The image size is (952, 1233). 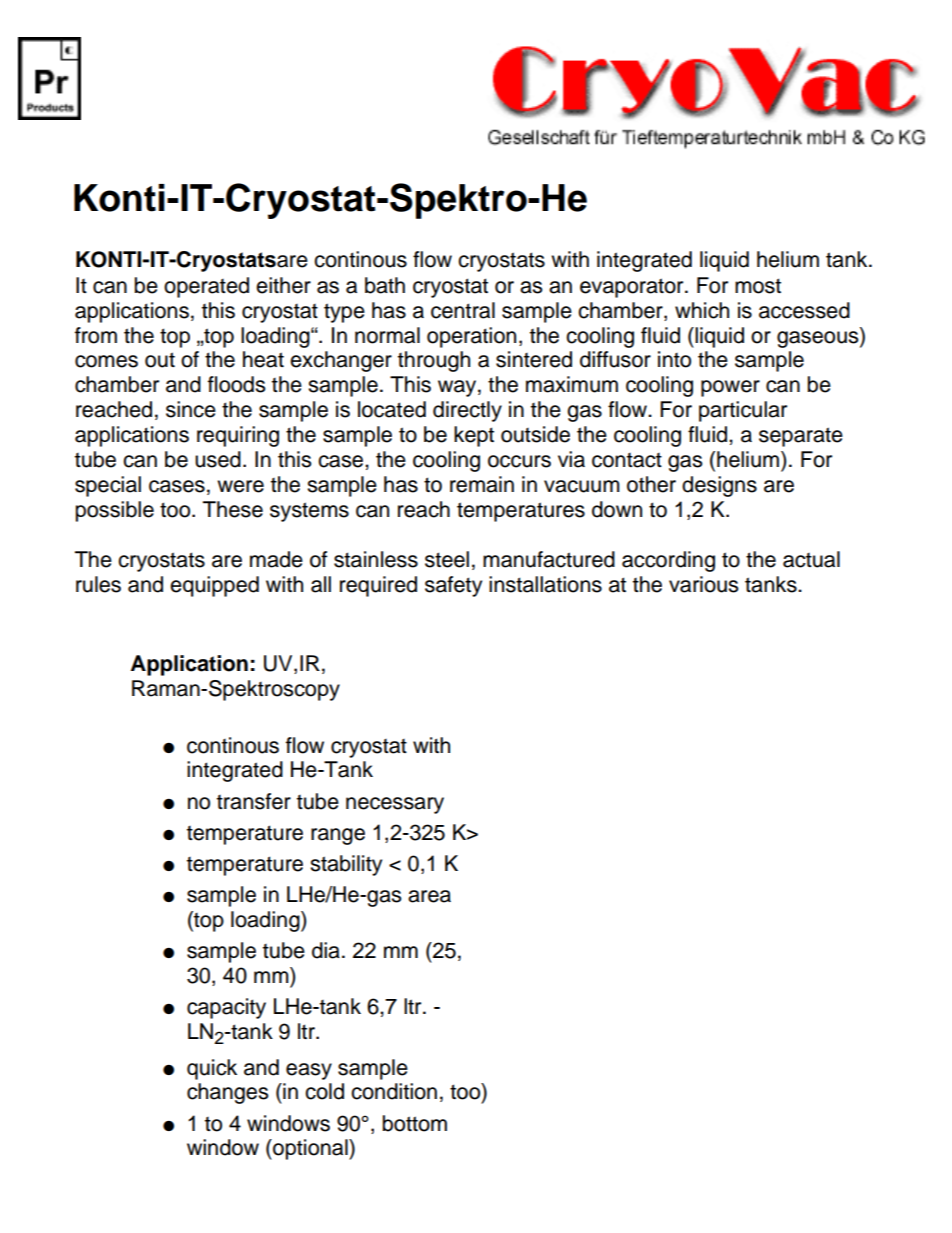 I want to click on various, so click(x=703, y=584).
